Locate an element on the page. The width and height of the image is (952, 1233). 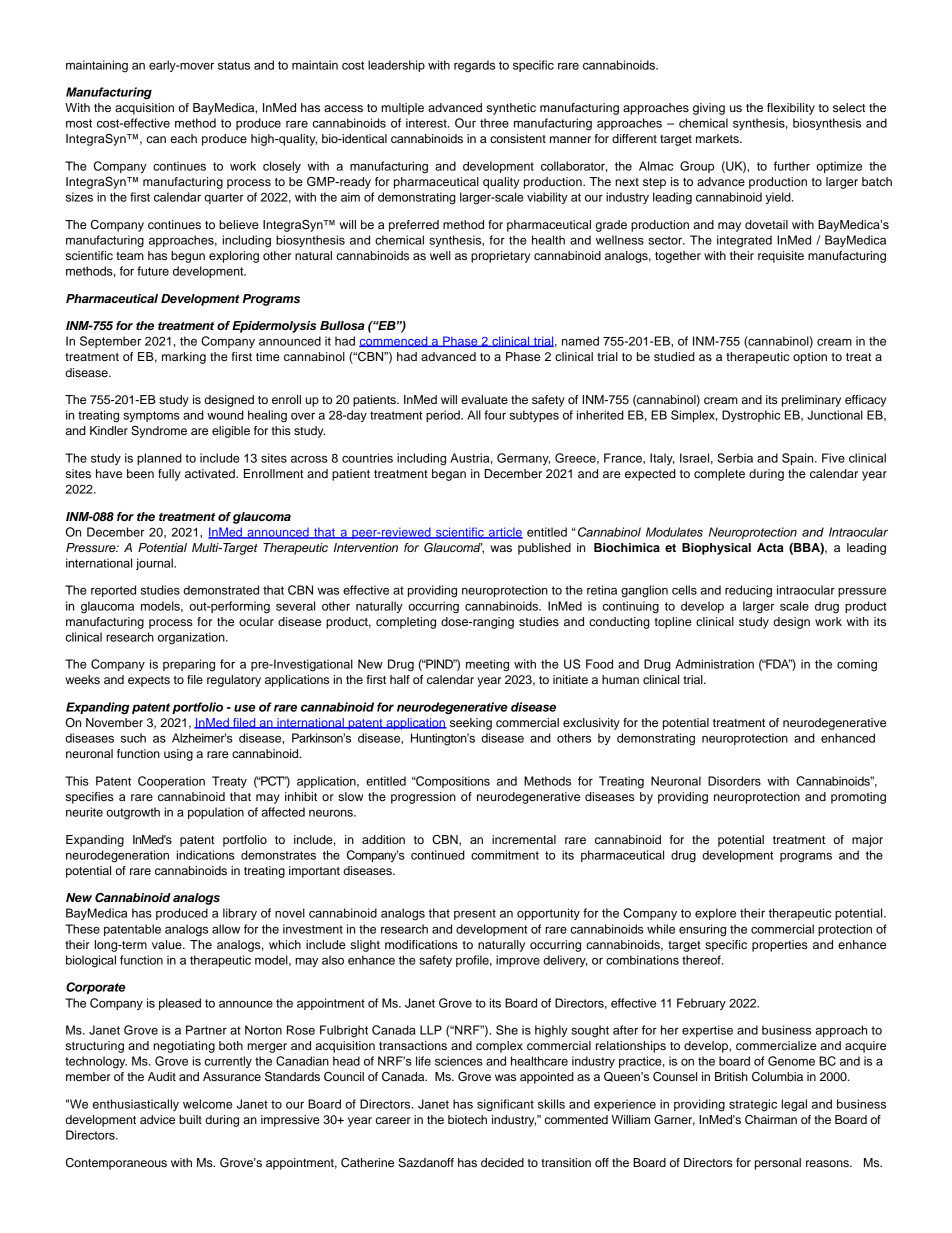
reducing is located at coordinates (748, 591).
